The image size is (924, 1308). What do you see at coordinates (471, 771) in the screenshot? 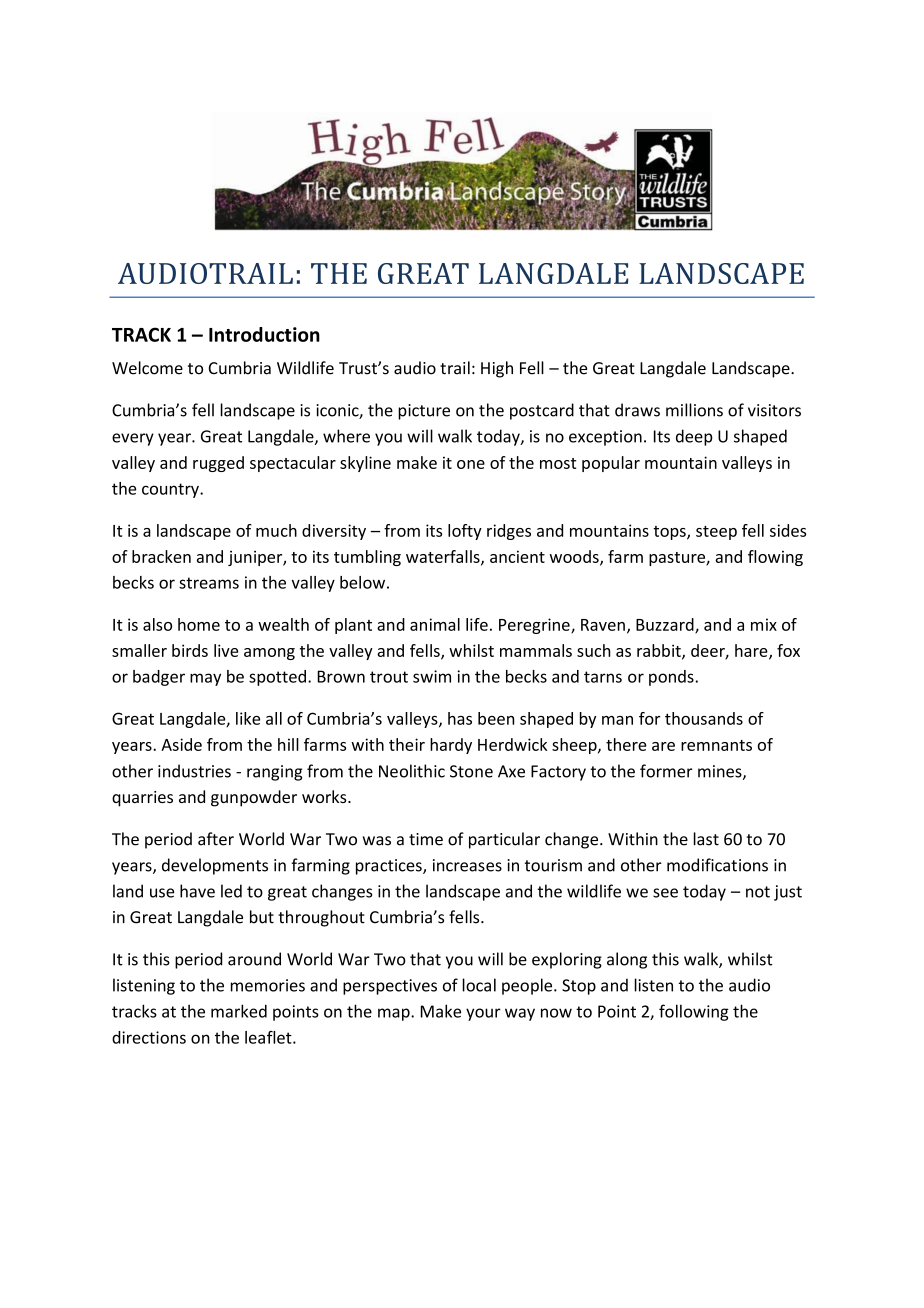
I see `Stone` at bounding box center [471, 771].
